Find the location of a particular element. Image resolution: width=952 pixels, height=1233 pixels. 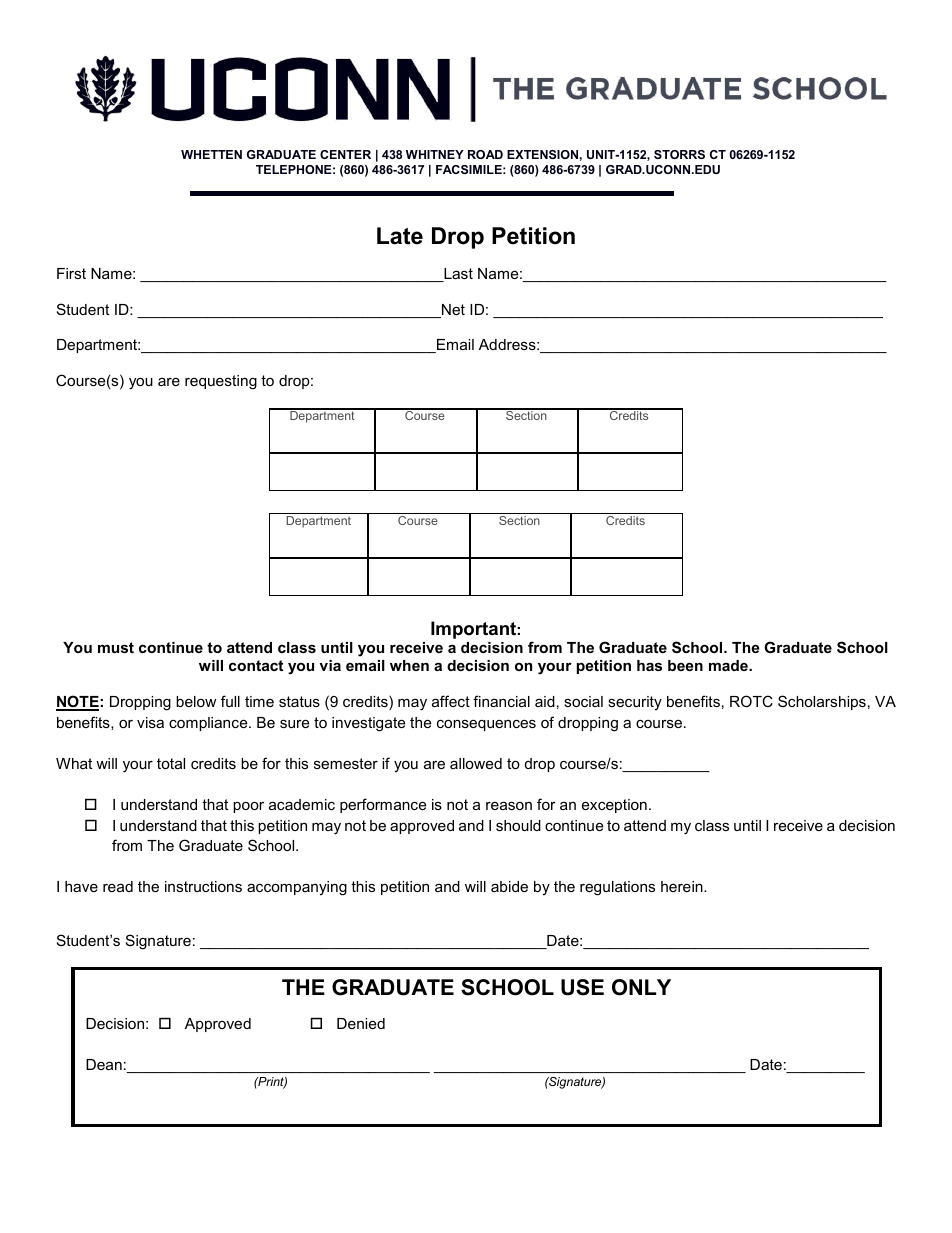

instructions is located at coordinates (203, 886).
